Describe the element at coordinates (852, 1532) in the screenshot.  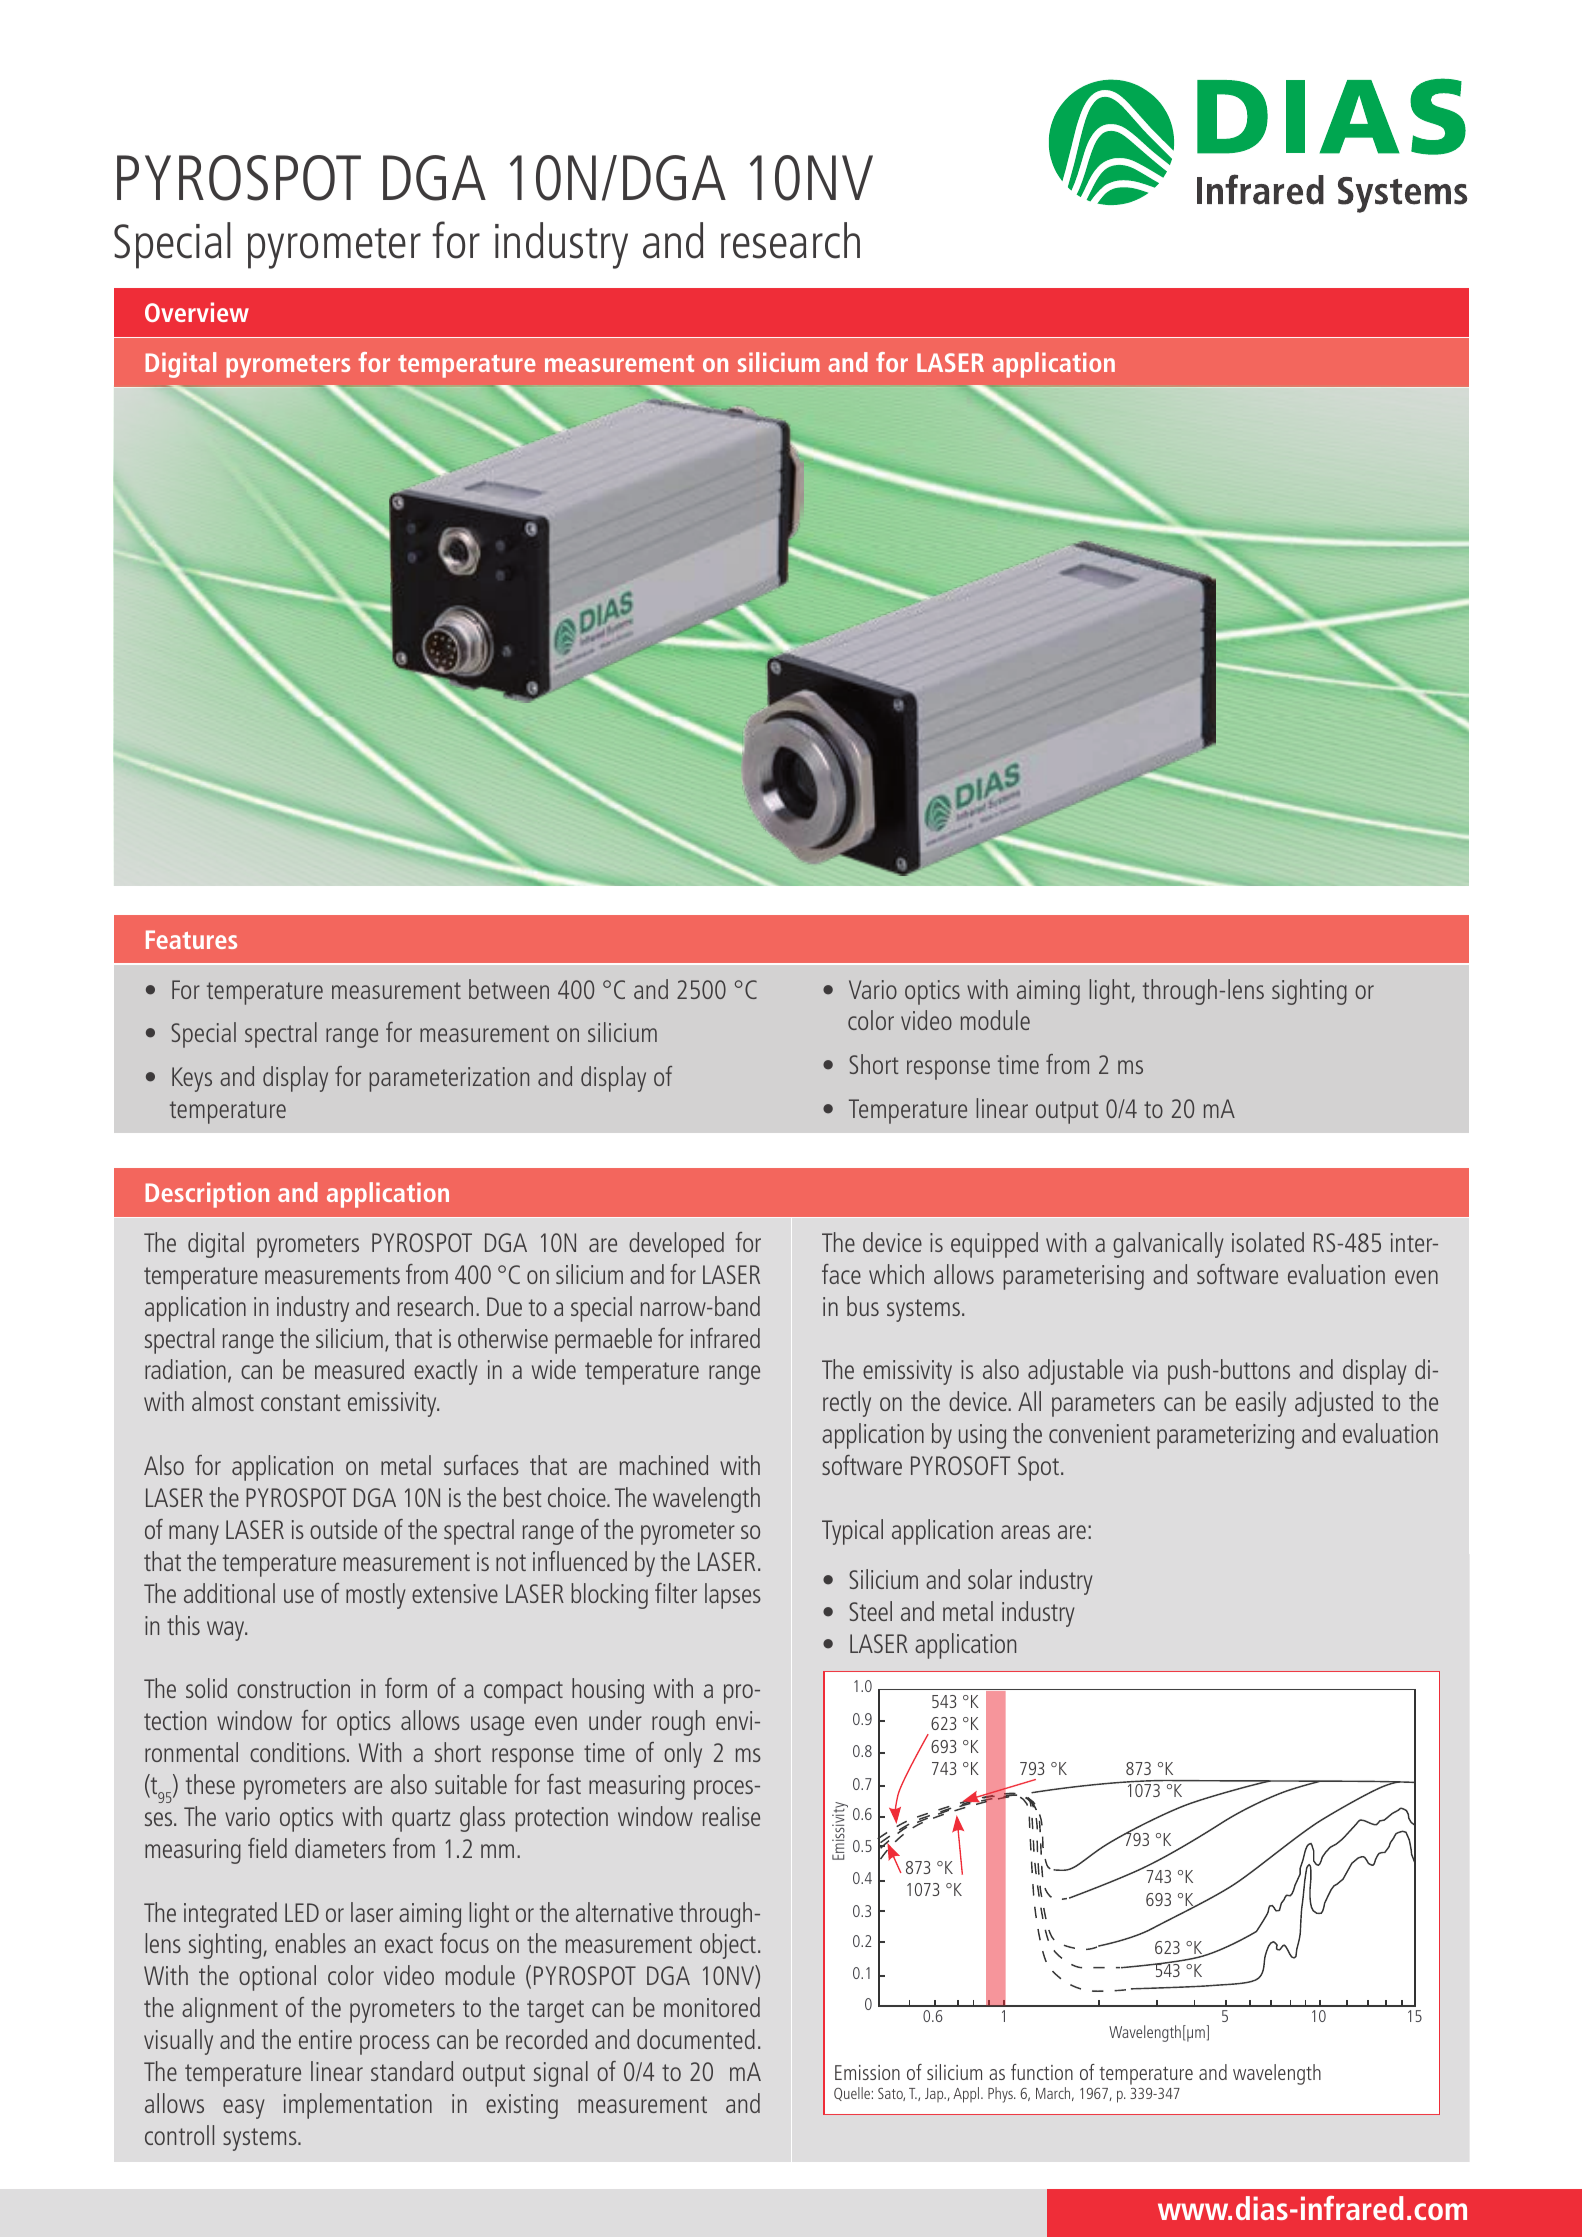
I see `Typical` at that location.
